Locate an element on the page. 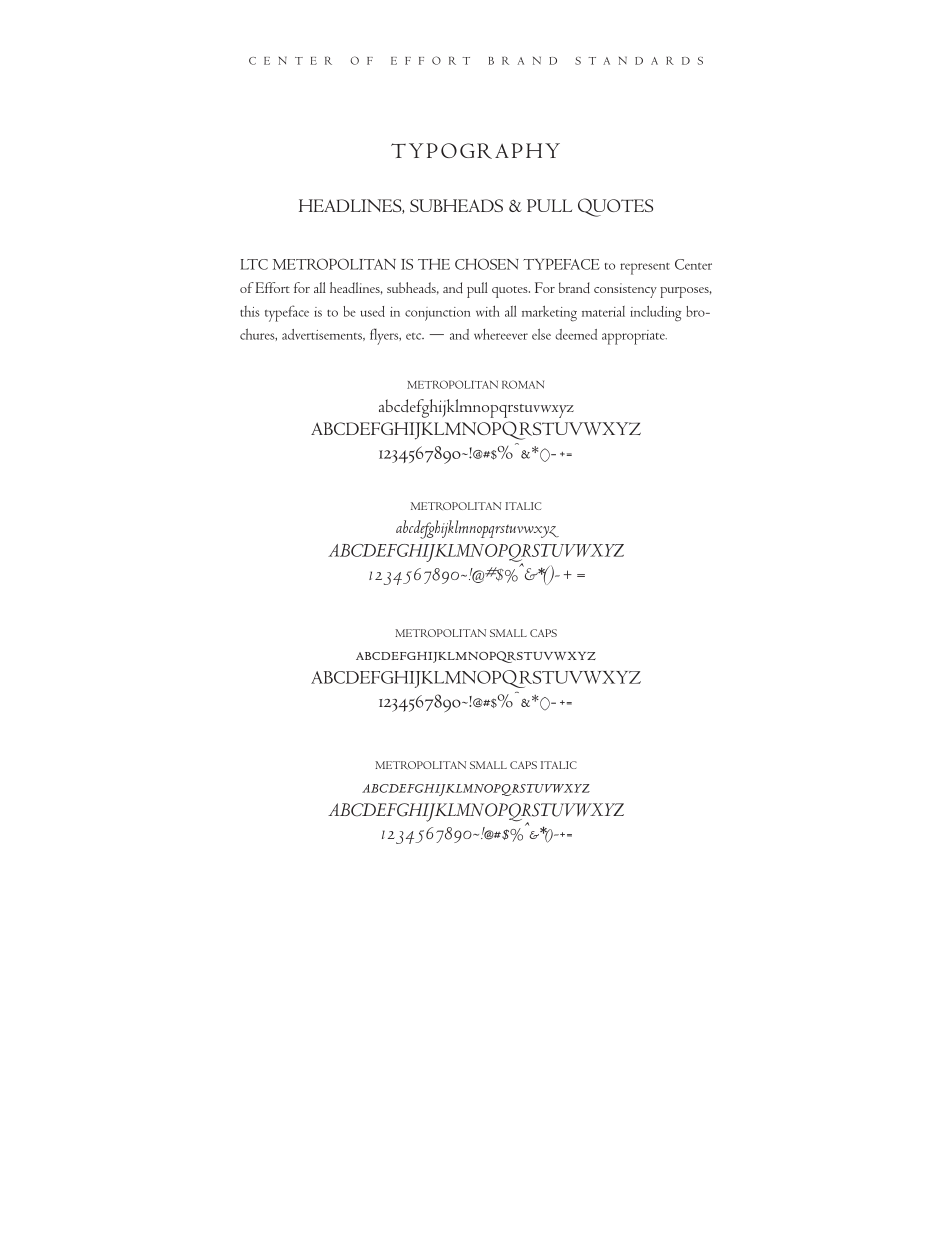  THE is located at coordinates (434, 264).
